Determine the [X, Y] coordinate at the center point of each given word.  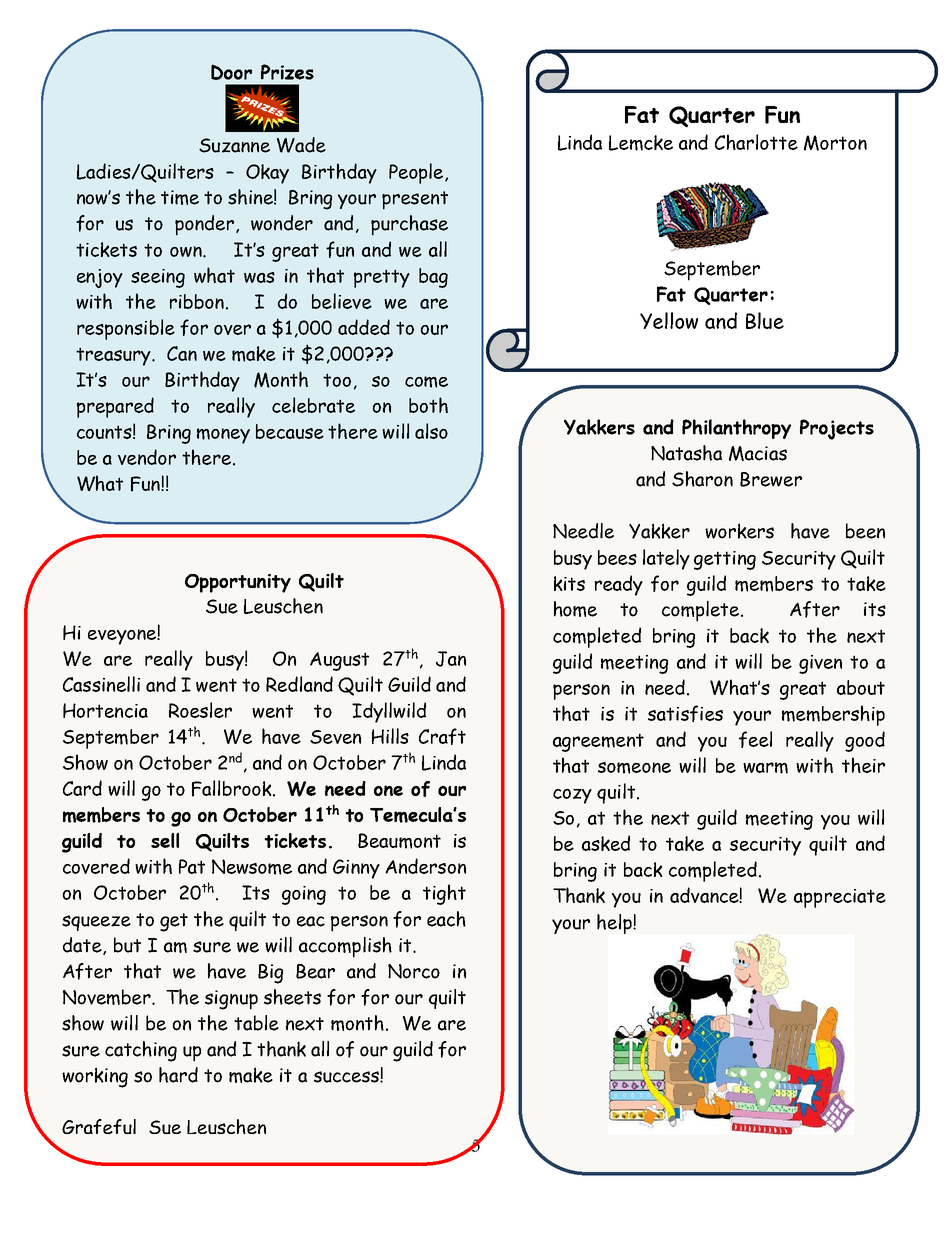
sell [165, 840]
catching [141, 1051]
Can [182, 353]
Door [231, 72]
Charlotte [756, 142]
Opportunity [238, 583]
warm [765, 768]
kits [569, 583]
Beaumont [399, 841]
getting [725, 560]
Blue [765, 320]
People [417, 173]
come [426, 382]
